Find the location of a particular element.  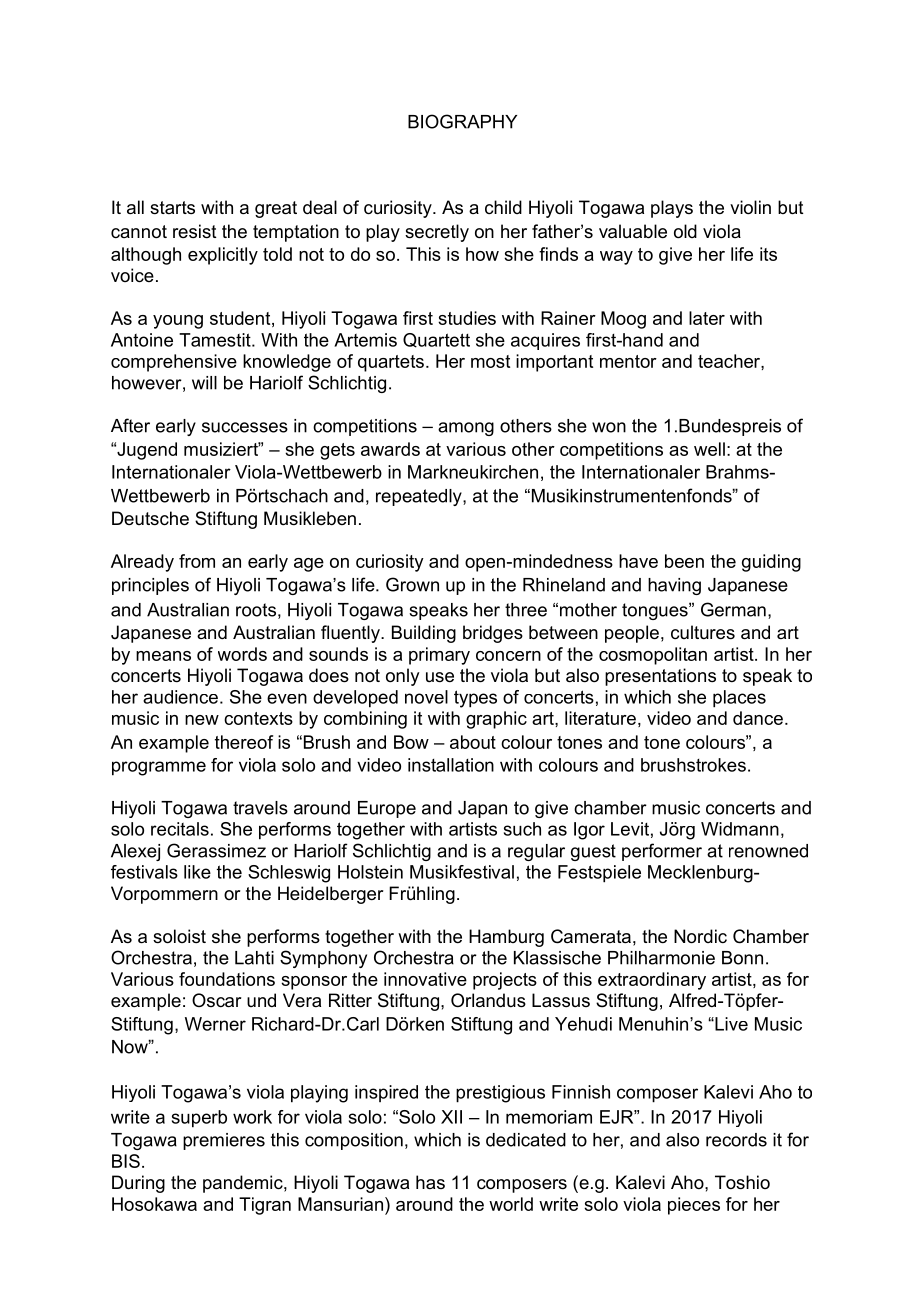

presentations is located at coordinates (660, 677).
